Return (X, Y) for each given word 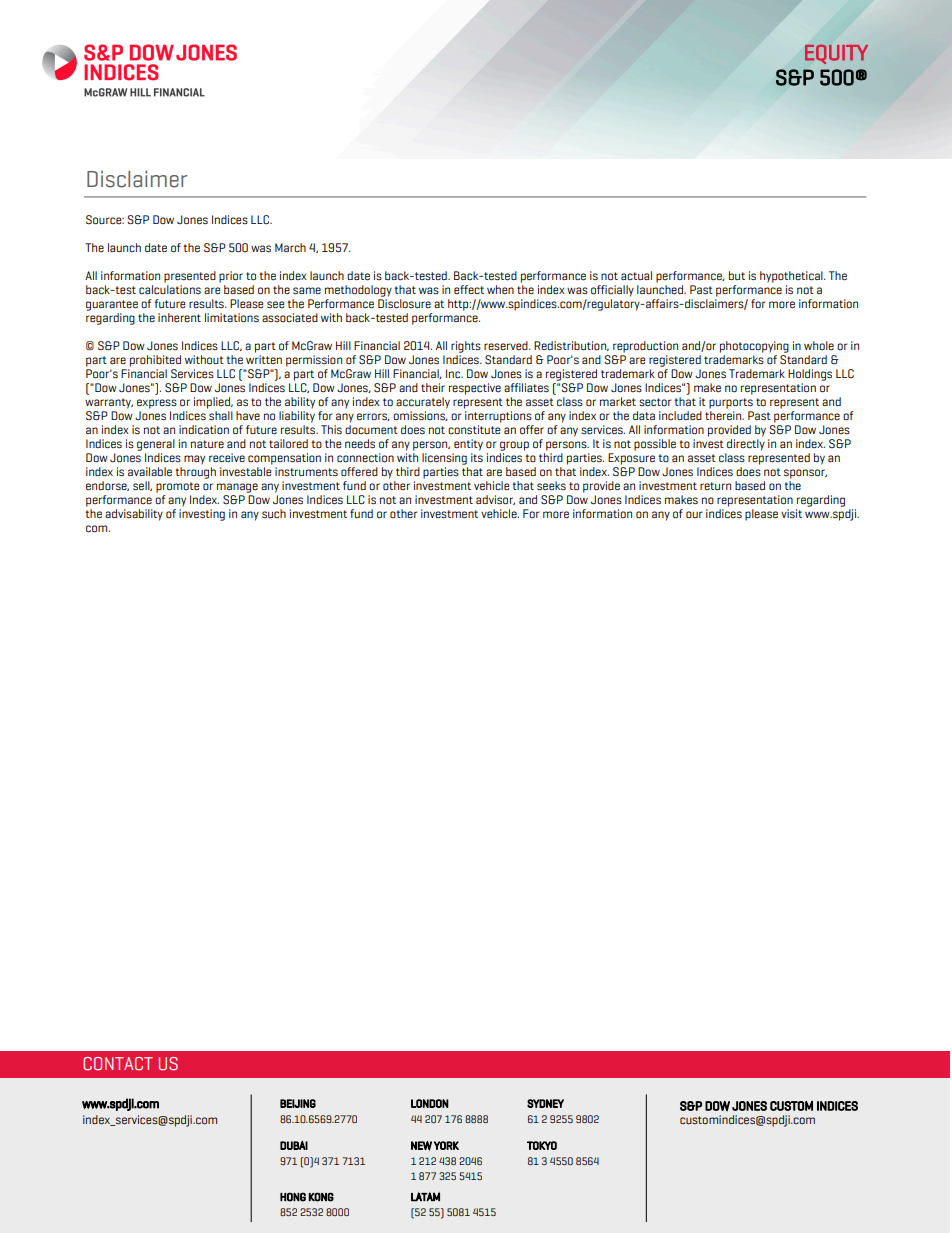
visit (791, 514)
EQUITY (836, 54)
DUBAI (294, 1145)
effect (469, 289)
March (290, 247)
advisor (495, 500)
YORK (446, 1145)
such (274, 514)
